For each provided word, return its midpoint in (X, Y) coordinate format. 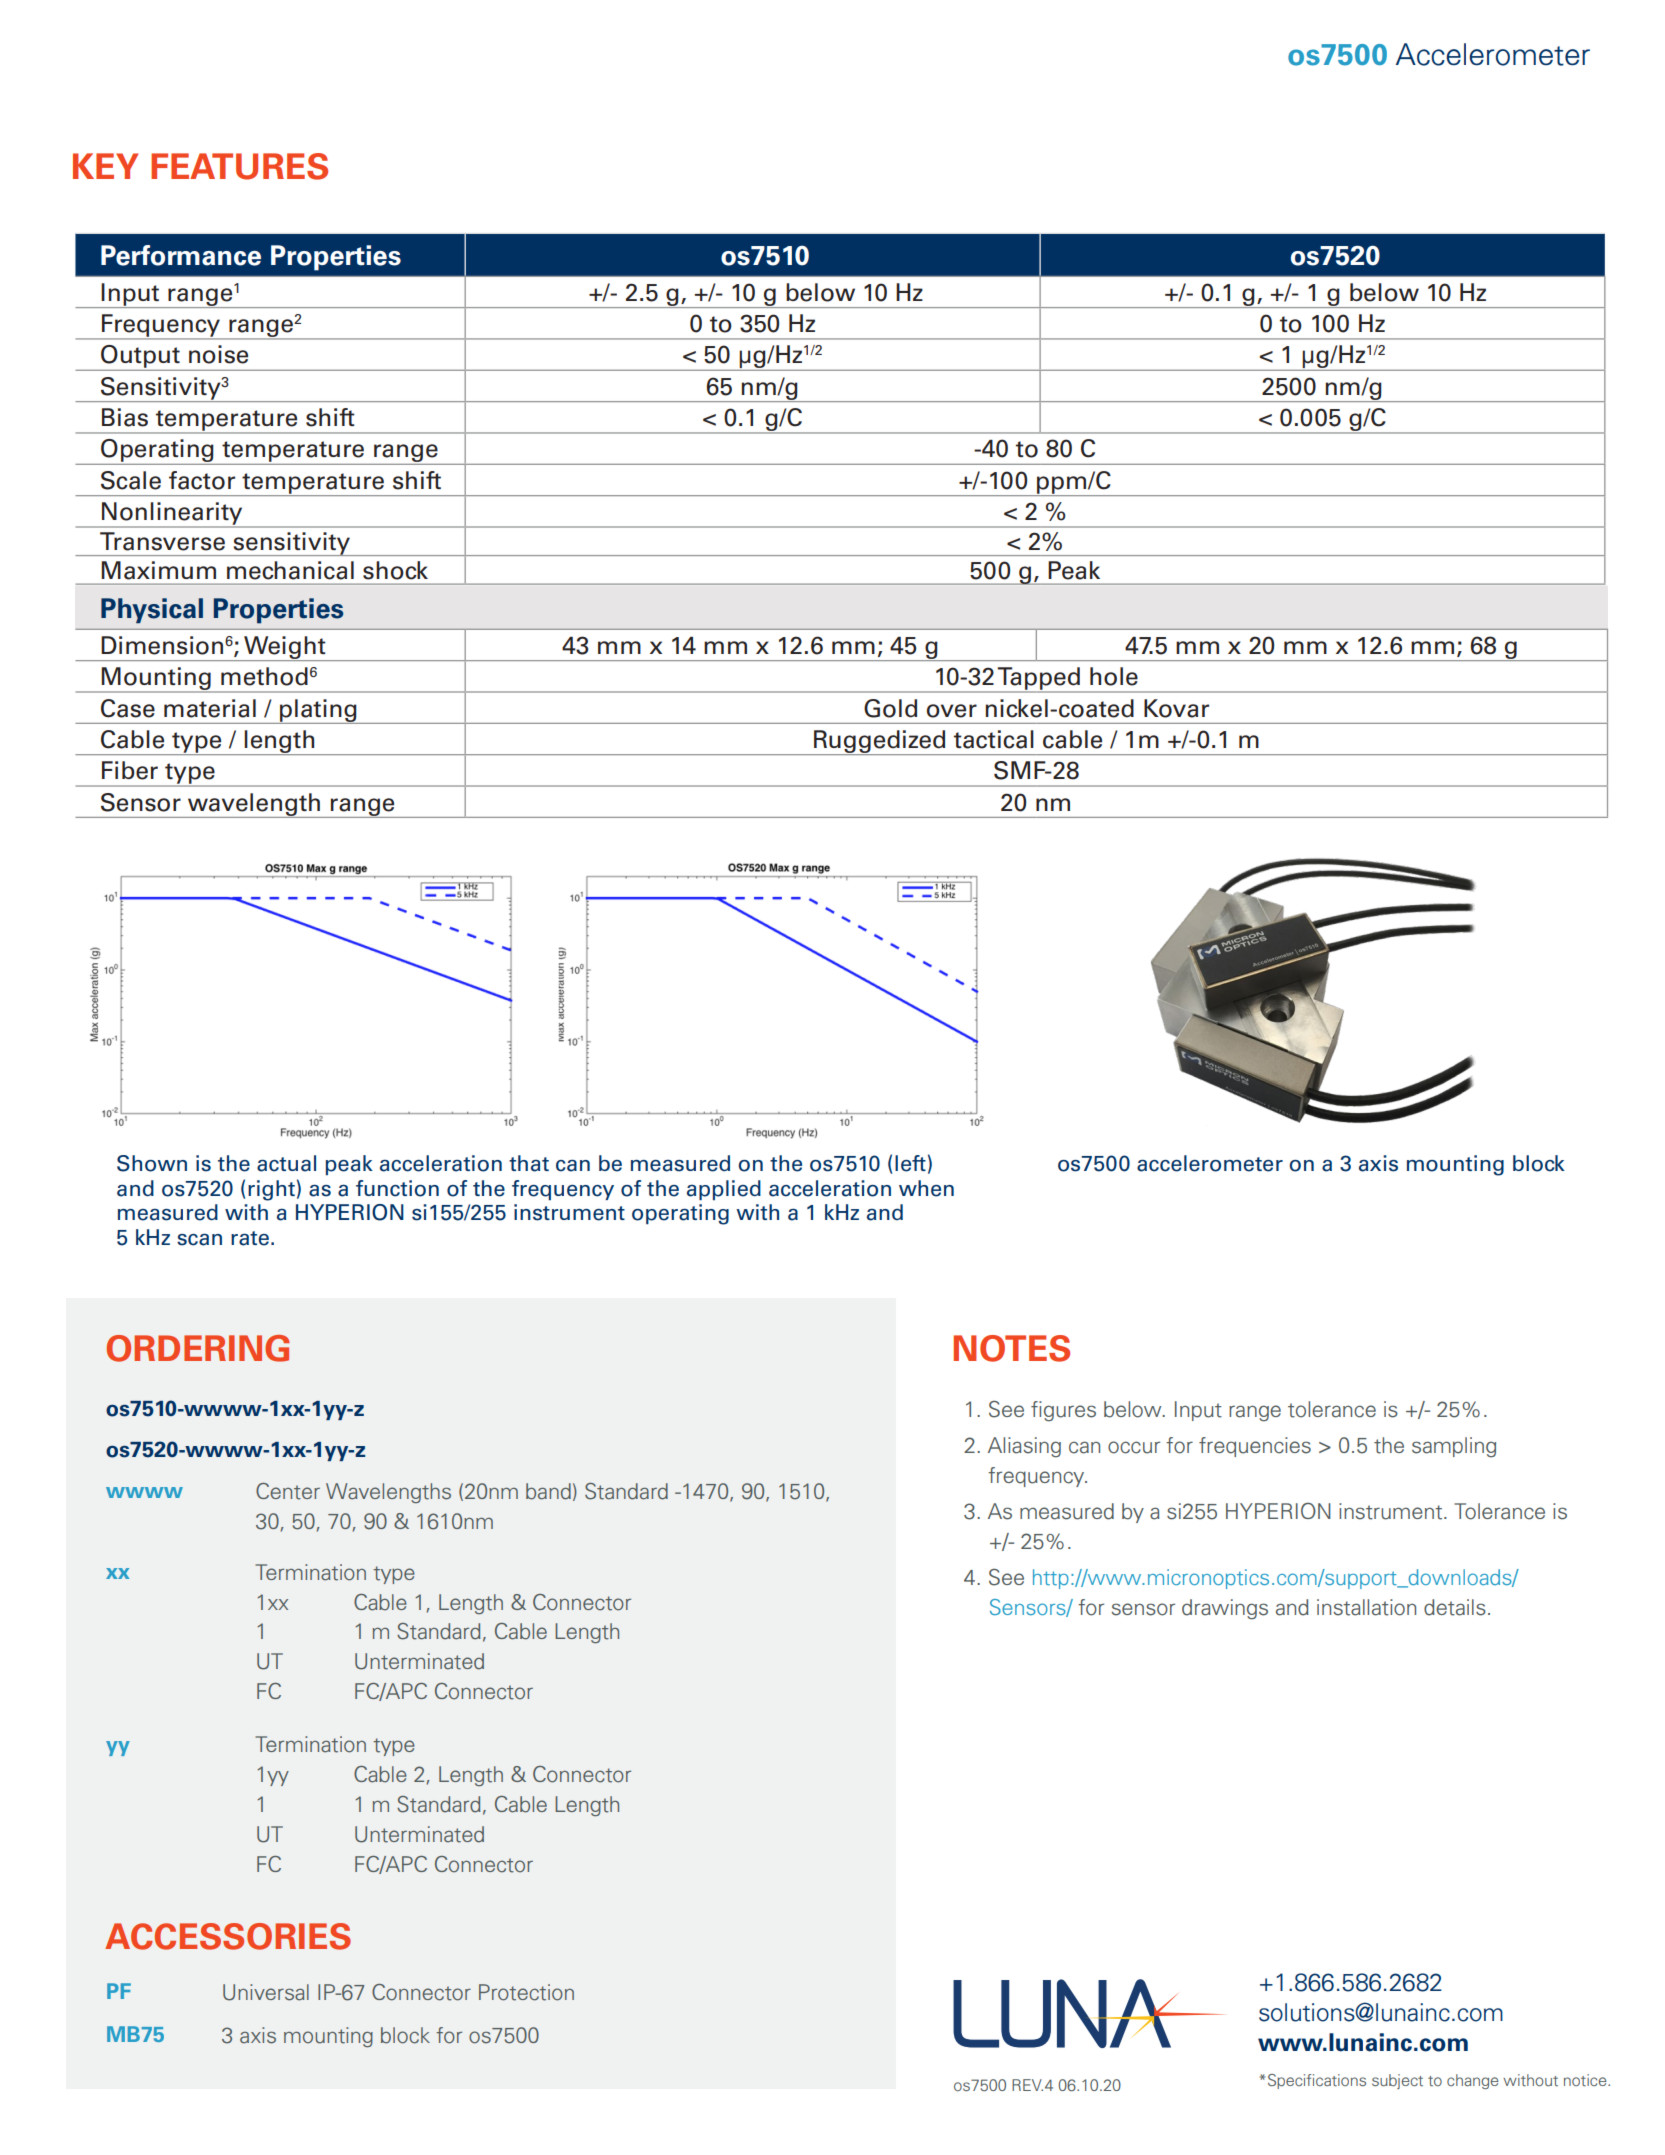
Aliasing (1024, 1447)
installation (1366, 1607)
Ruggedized (880, 742)
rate (250, 1238)
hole (1114, 676)
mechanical (290, 570)
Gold (890, 708)
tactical (994, 739)
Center (288, 1491)
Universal (266, 1992)
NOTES (1012, 1348)
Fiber (130, 770)
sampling (1454, 1447)
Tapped (1039, 679)
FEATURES (239, 166)
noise (218, 354)
